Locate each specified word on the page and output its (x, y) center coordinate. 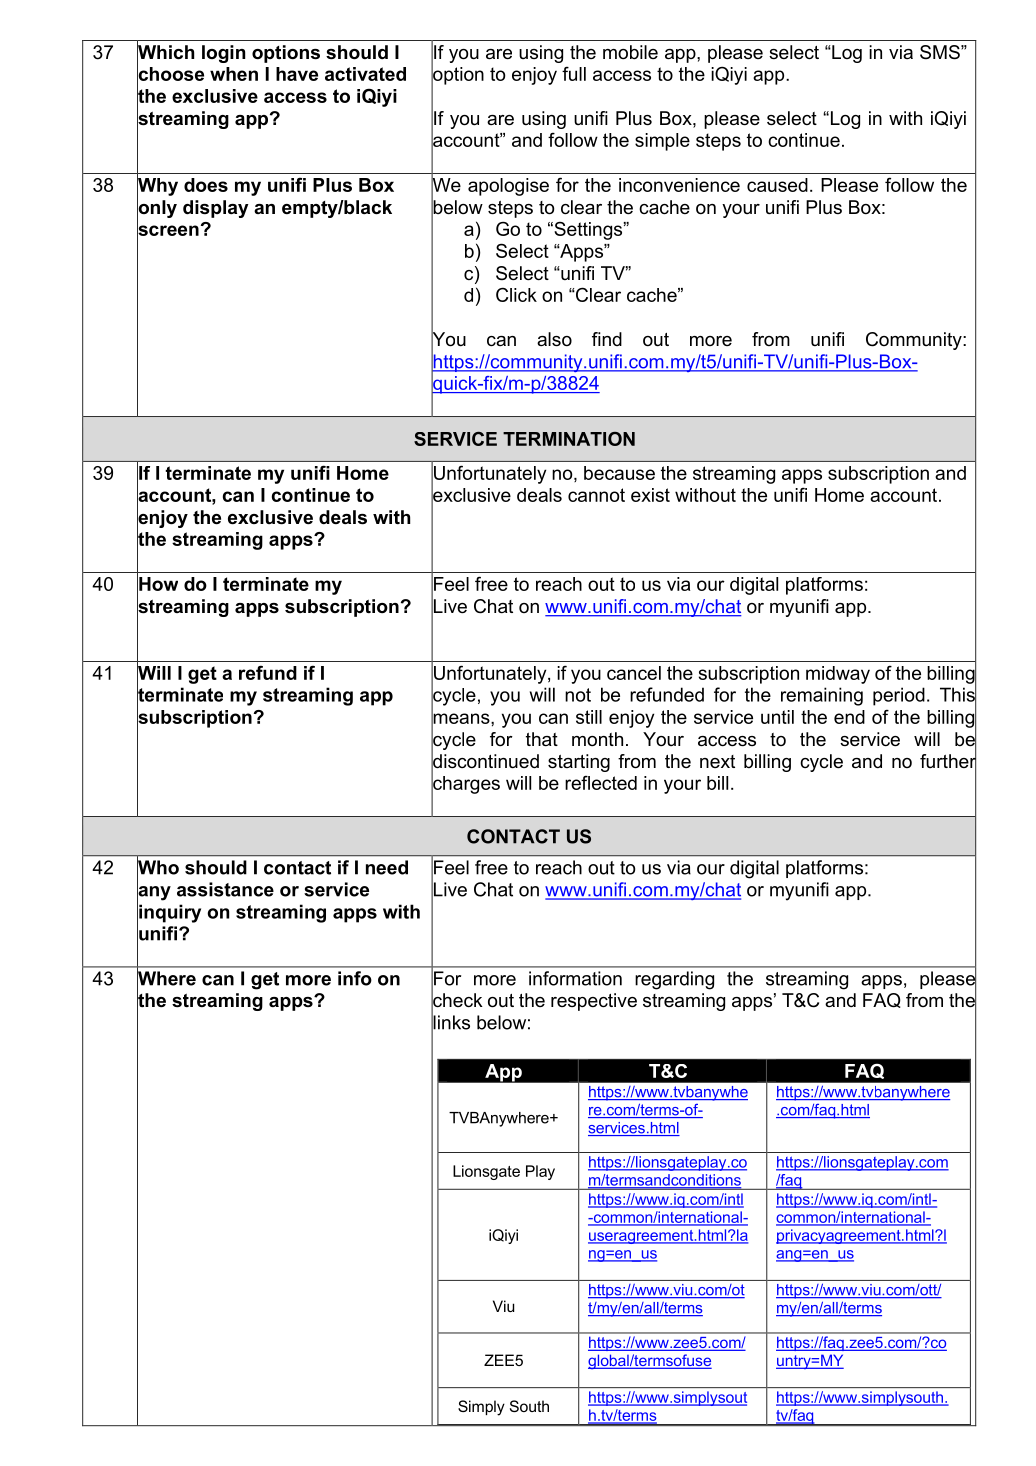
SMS (941, 52)
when (234, 74)
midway (838, 675)
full (574, 74)
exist (650, 495)
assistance (225, 889)
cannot (596, 495)
